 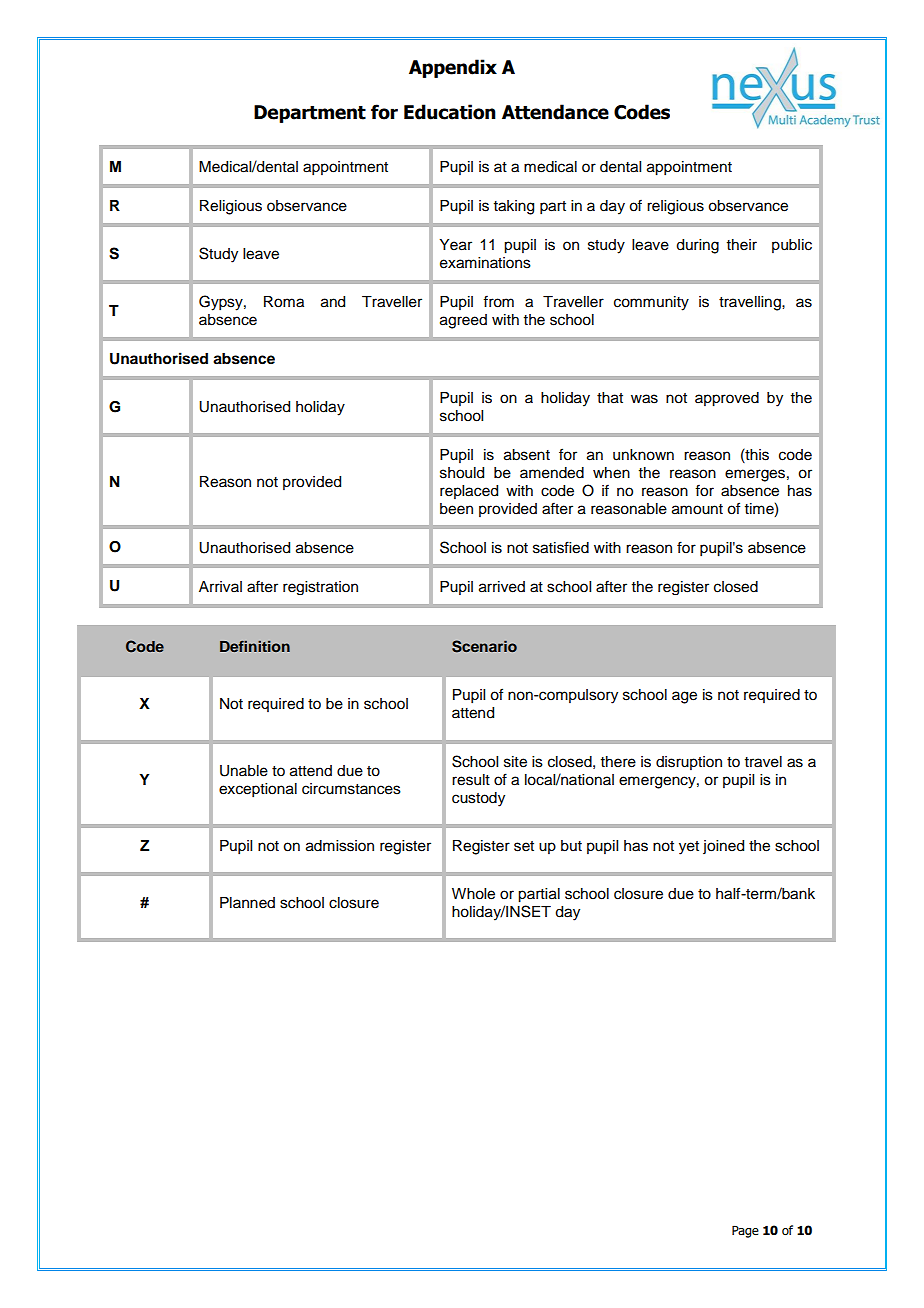 I want to click on custody, so click(x=478, y=799).
